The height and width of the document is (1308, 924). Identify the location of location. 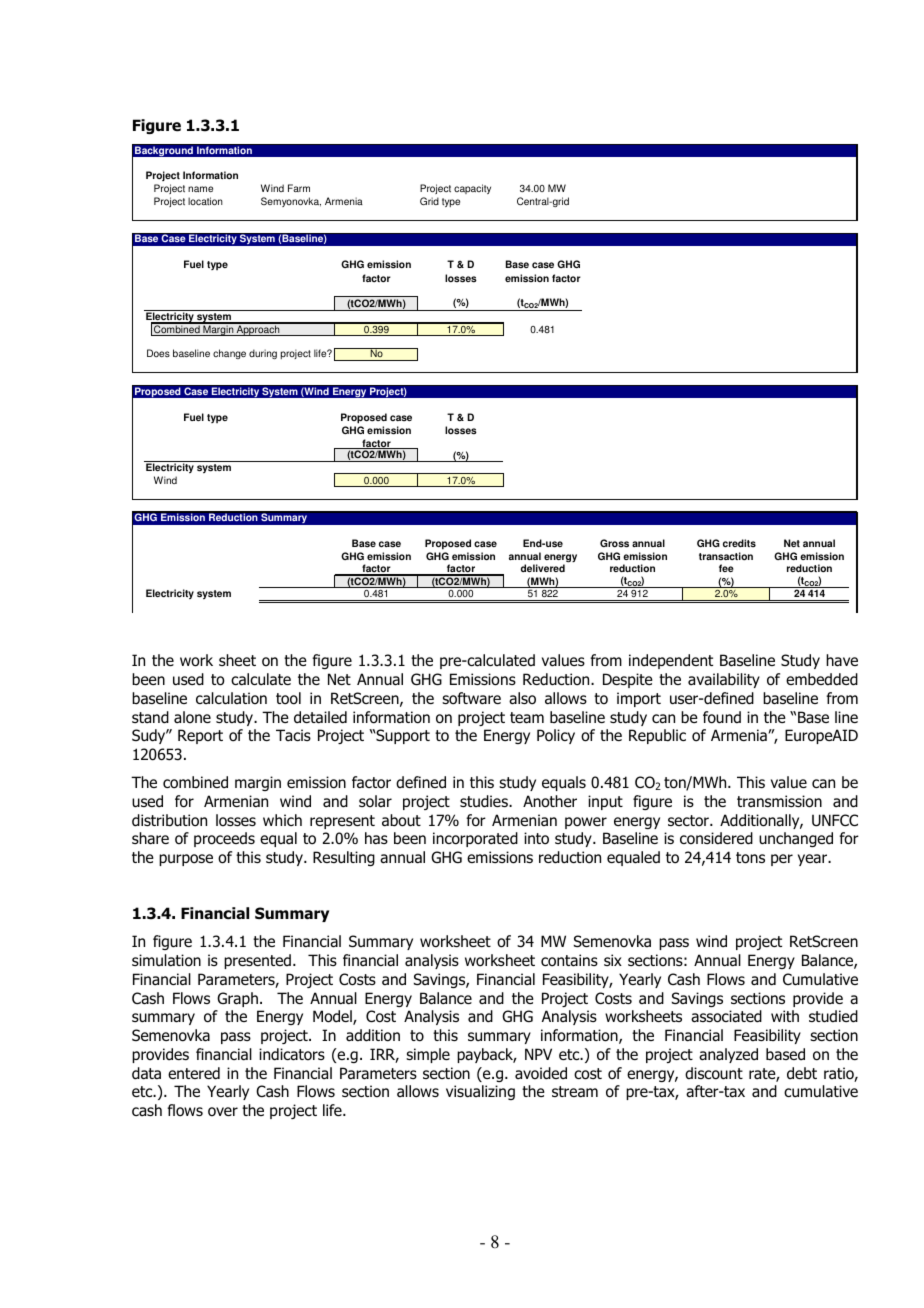
(205, 201).
